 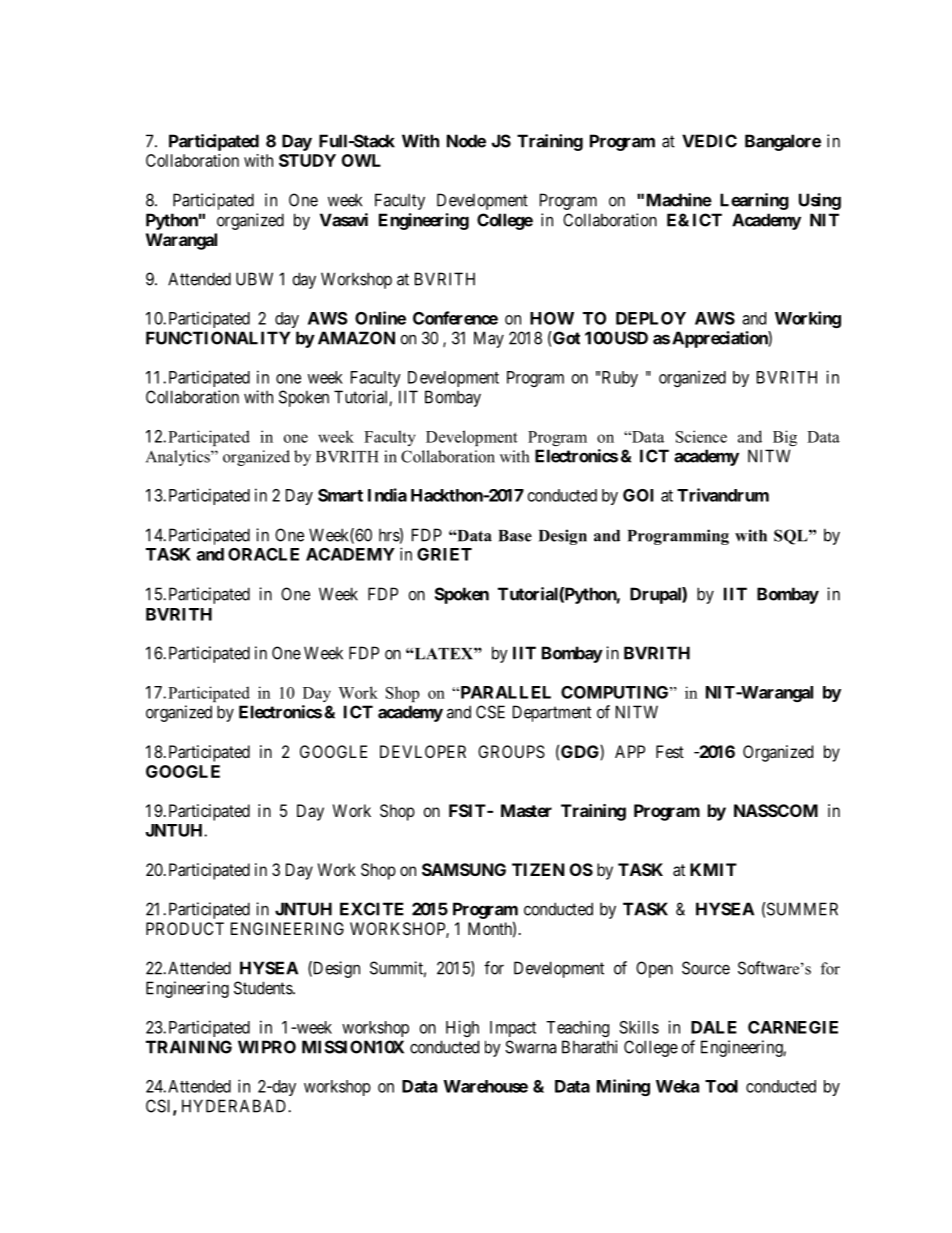 What do you see at coordinates (267, 1047) in the image?
I see `WIPRO` at bounding box center [267, 1047].
